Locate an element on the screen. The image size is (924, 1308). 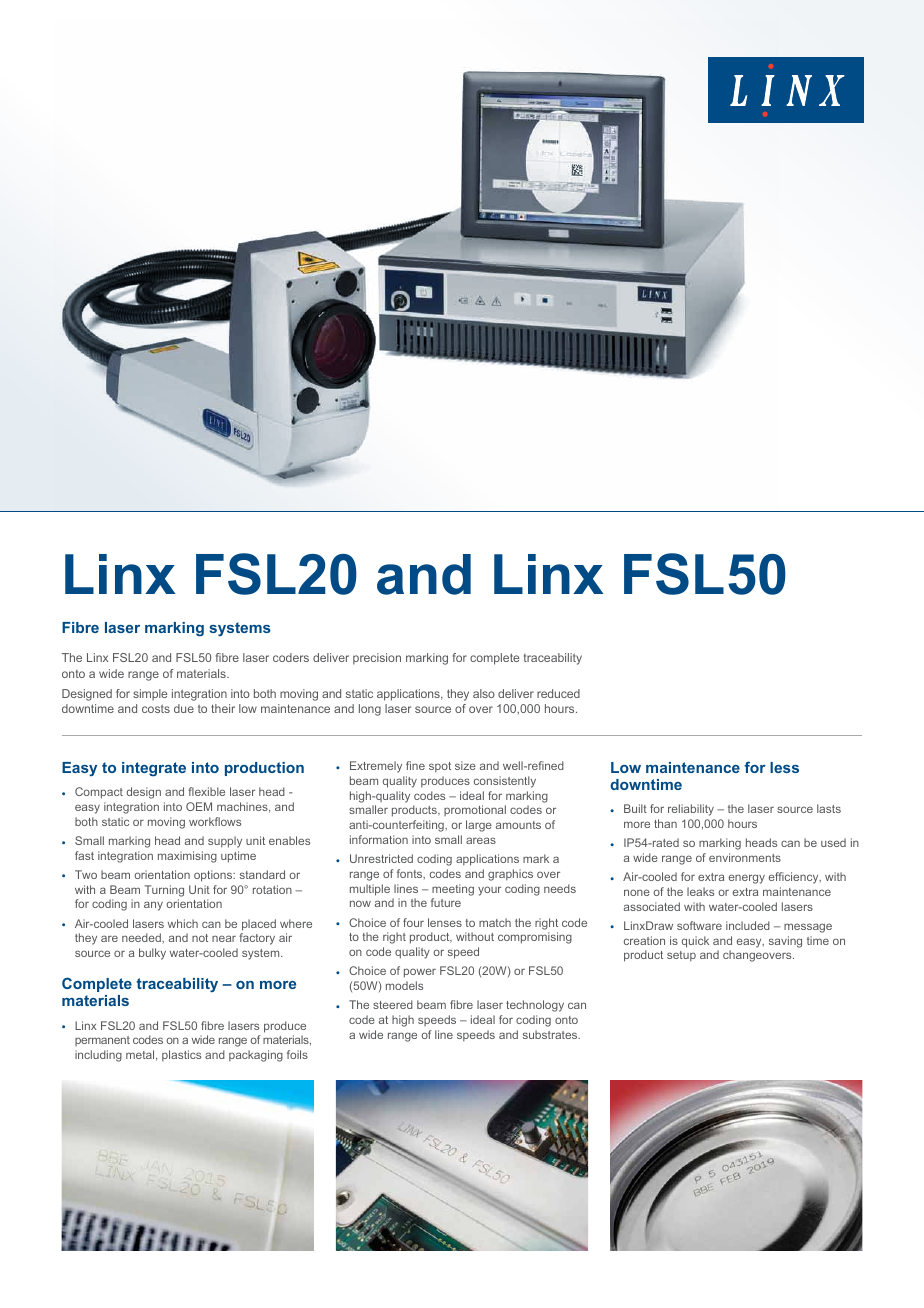
simple is located at coordinates (150, 695).
